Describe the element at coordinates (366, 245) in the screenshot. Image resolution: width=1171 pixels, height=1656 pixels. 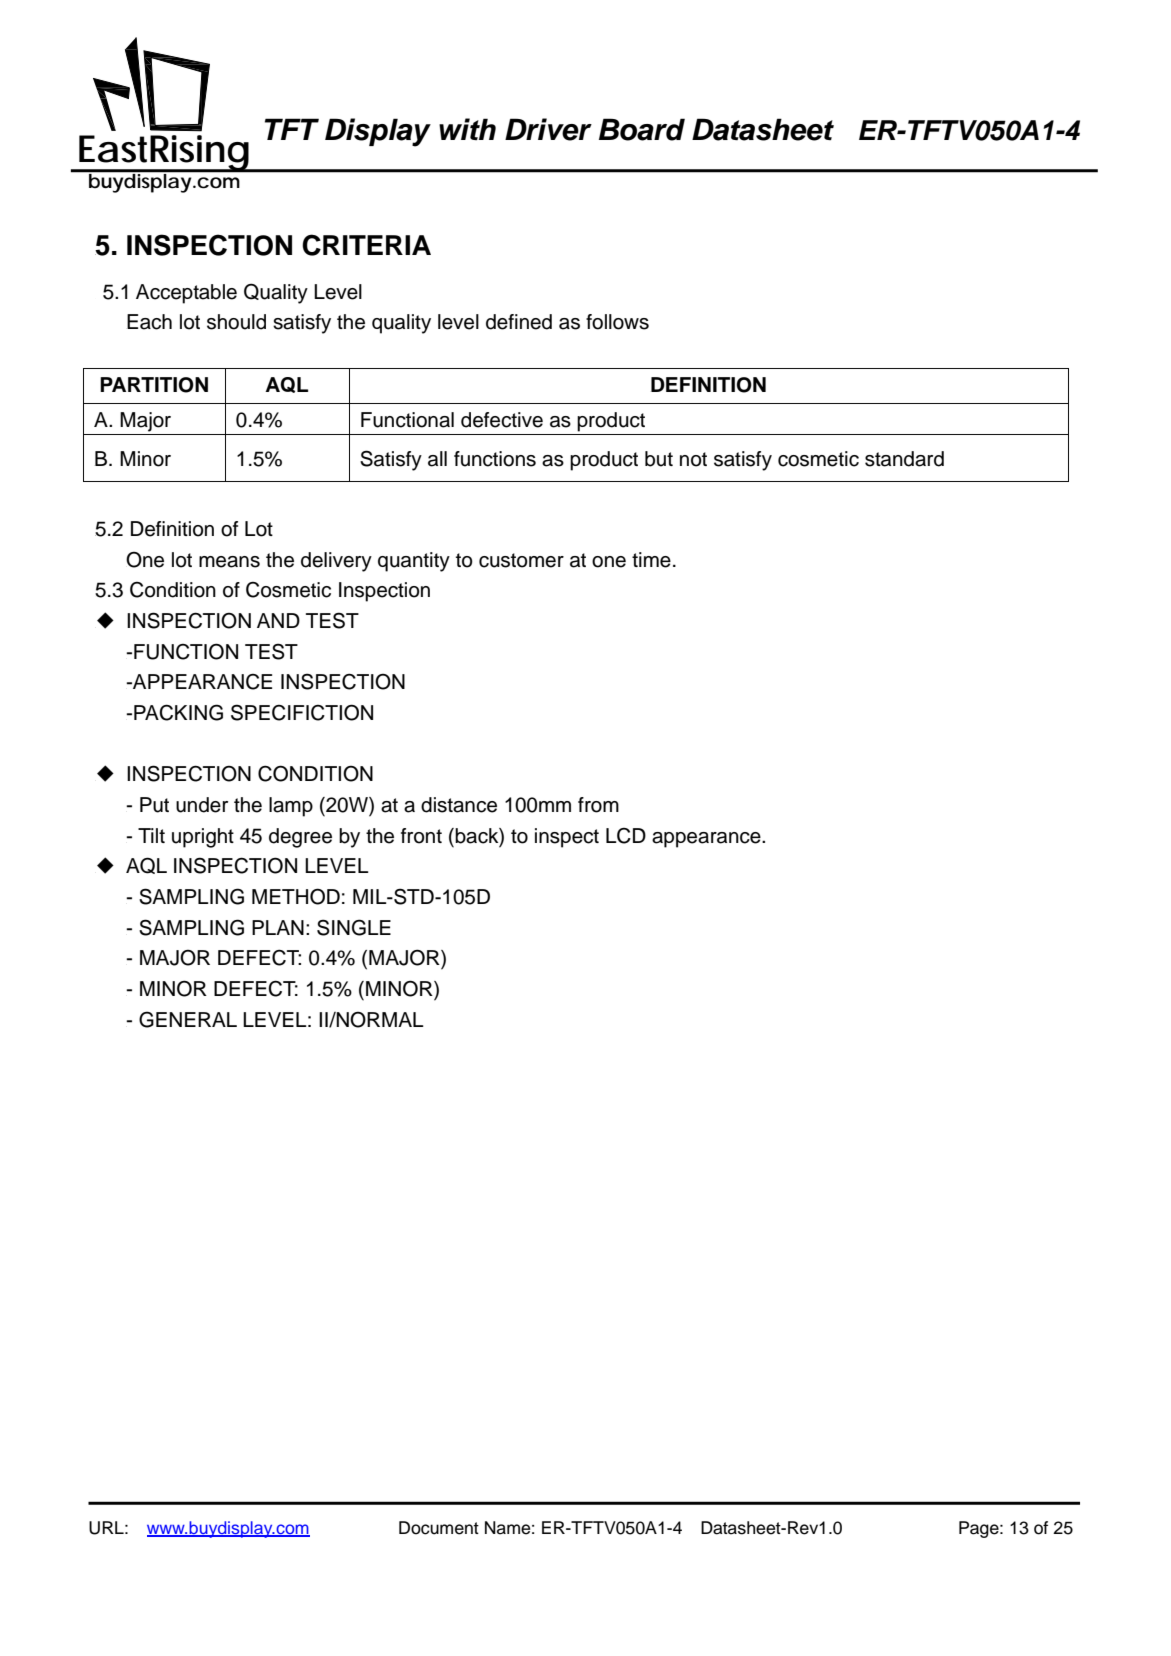
I see `CRITERIA` at that location.
